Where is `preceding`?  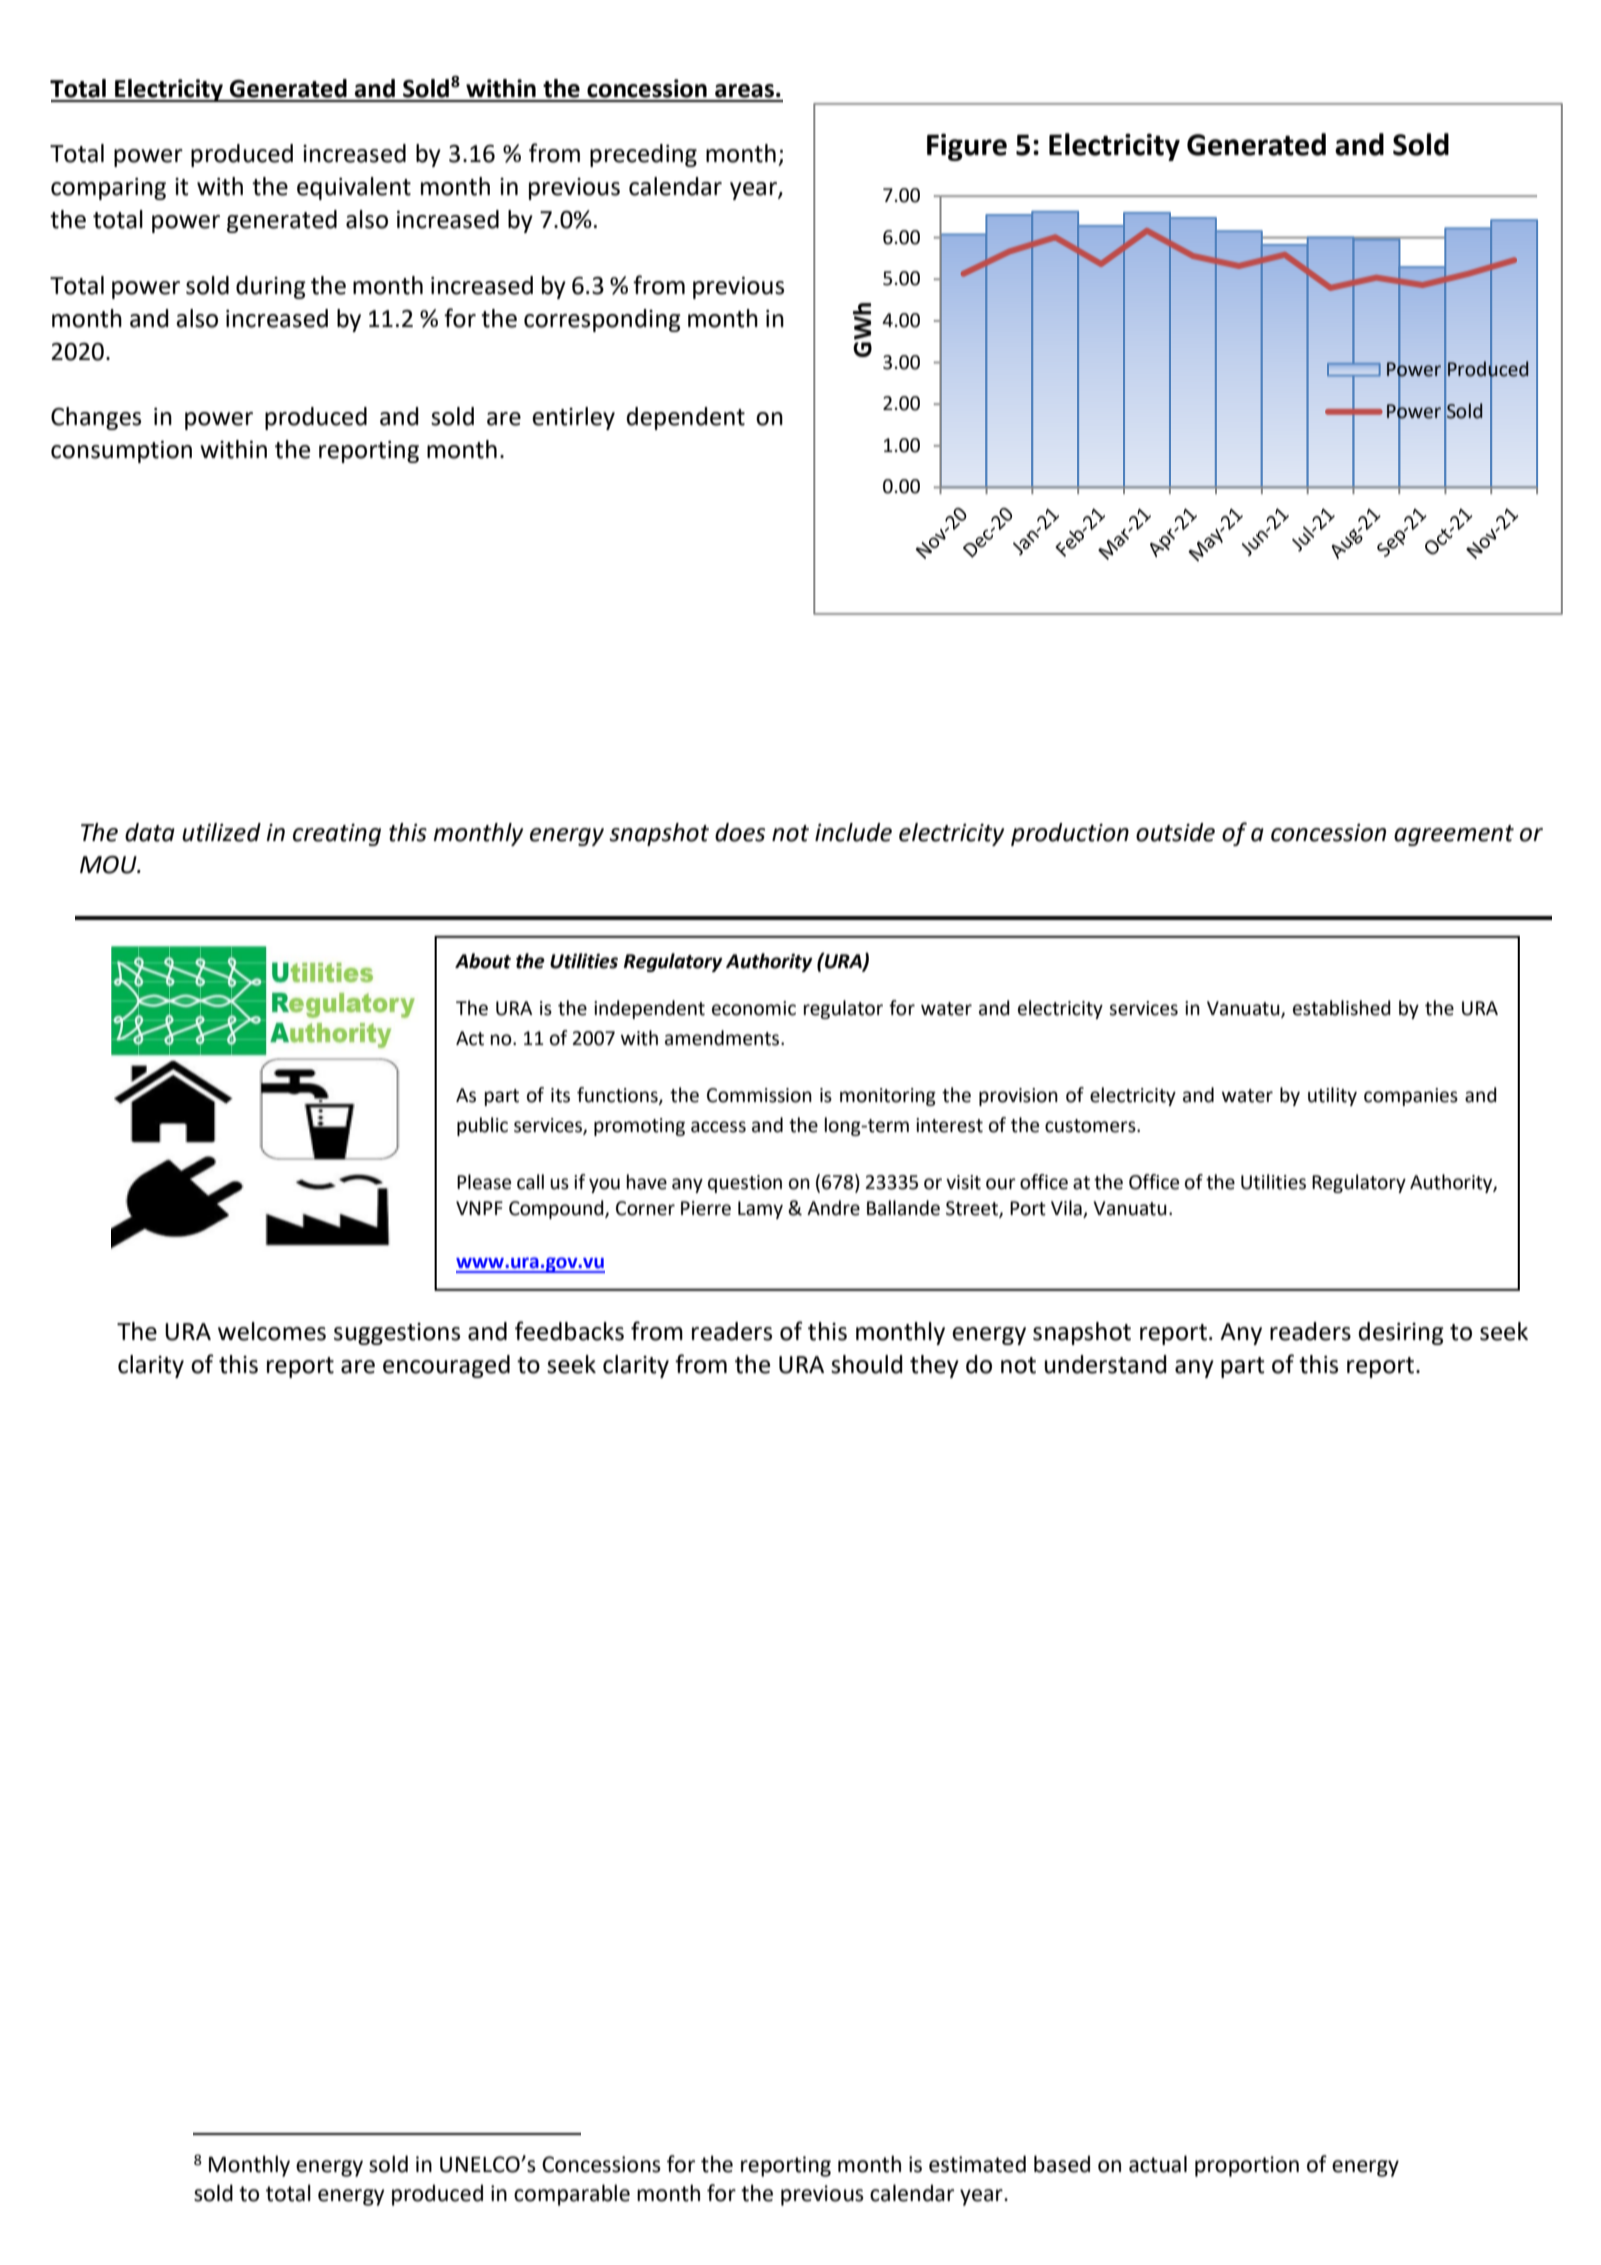 preceding is located at coordinates (643, 155).
